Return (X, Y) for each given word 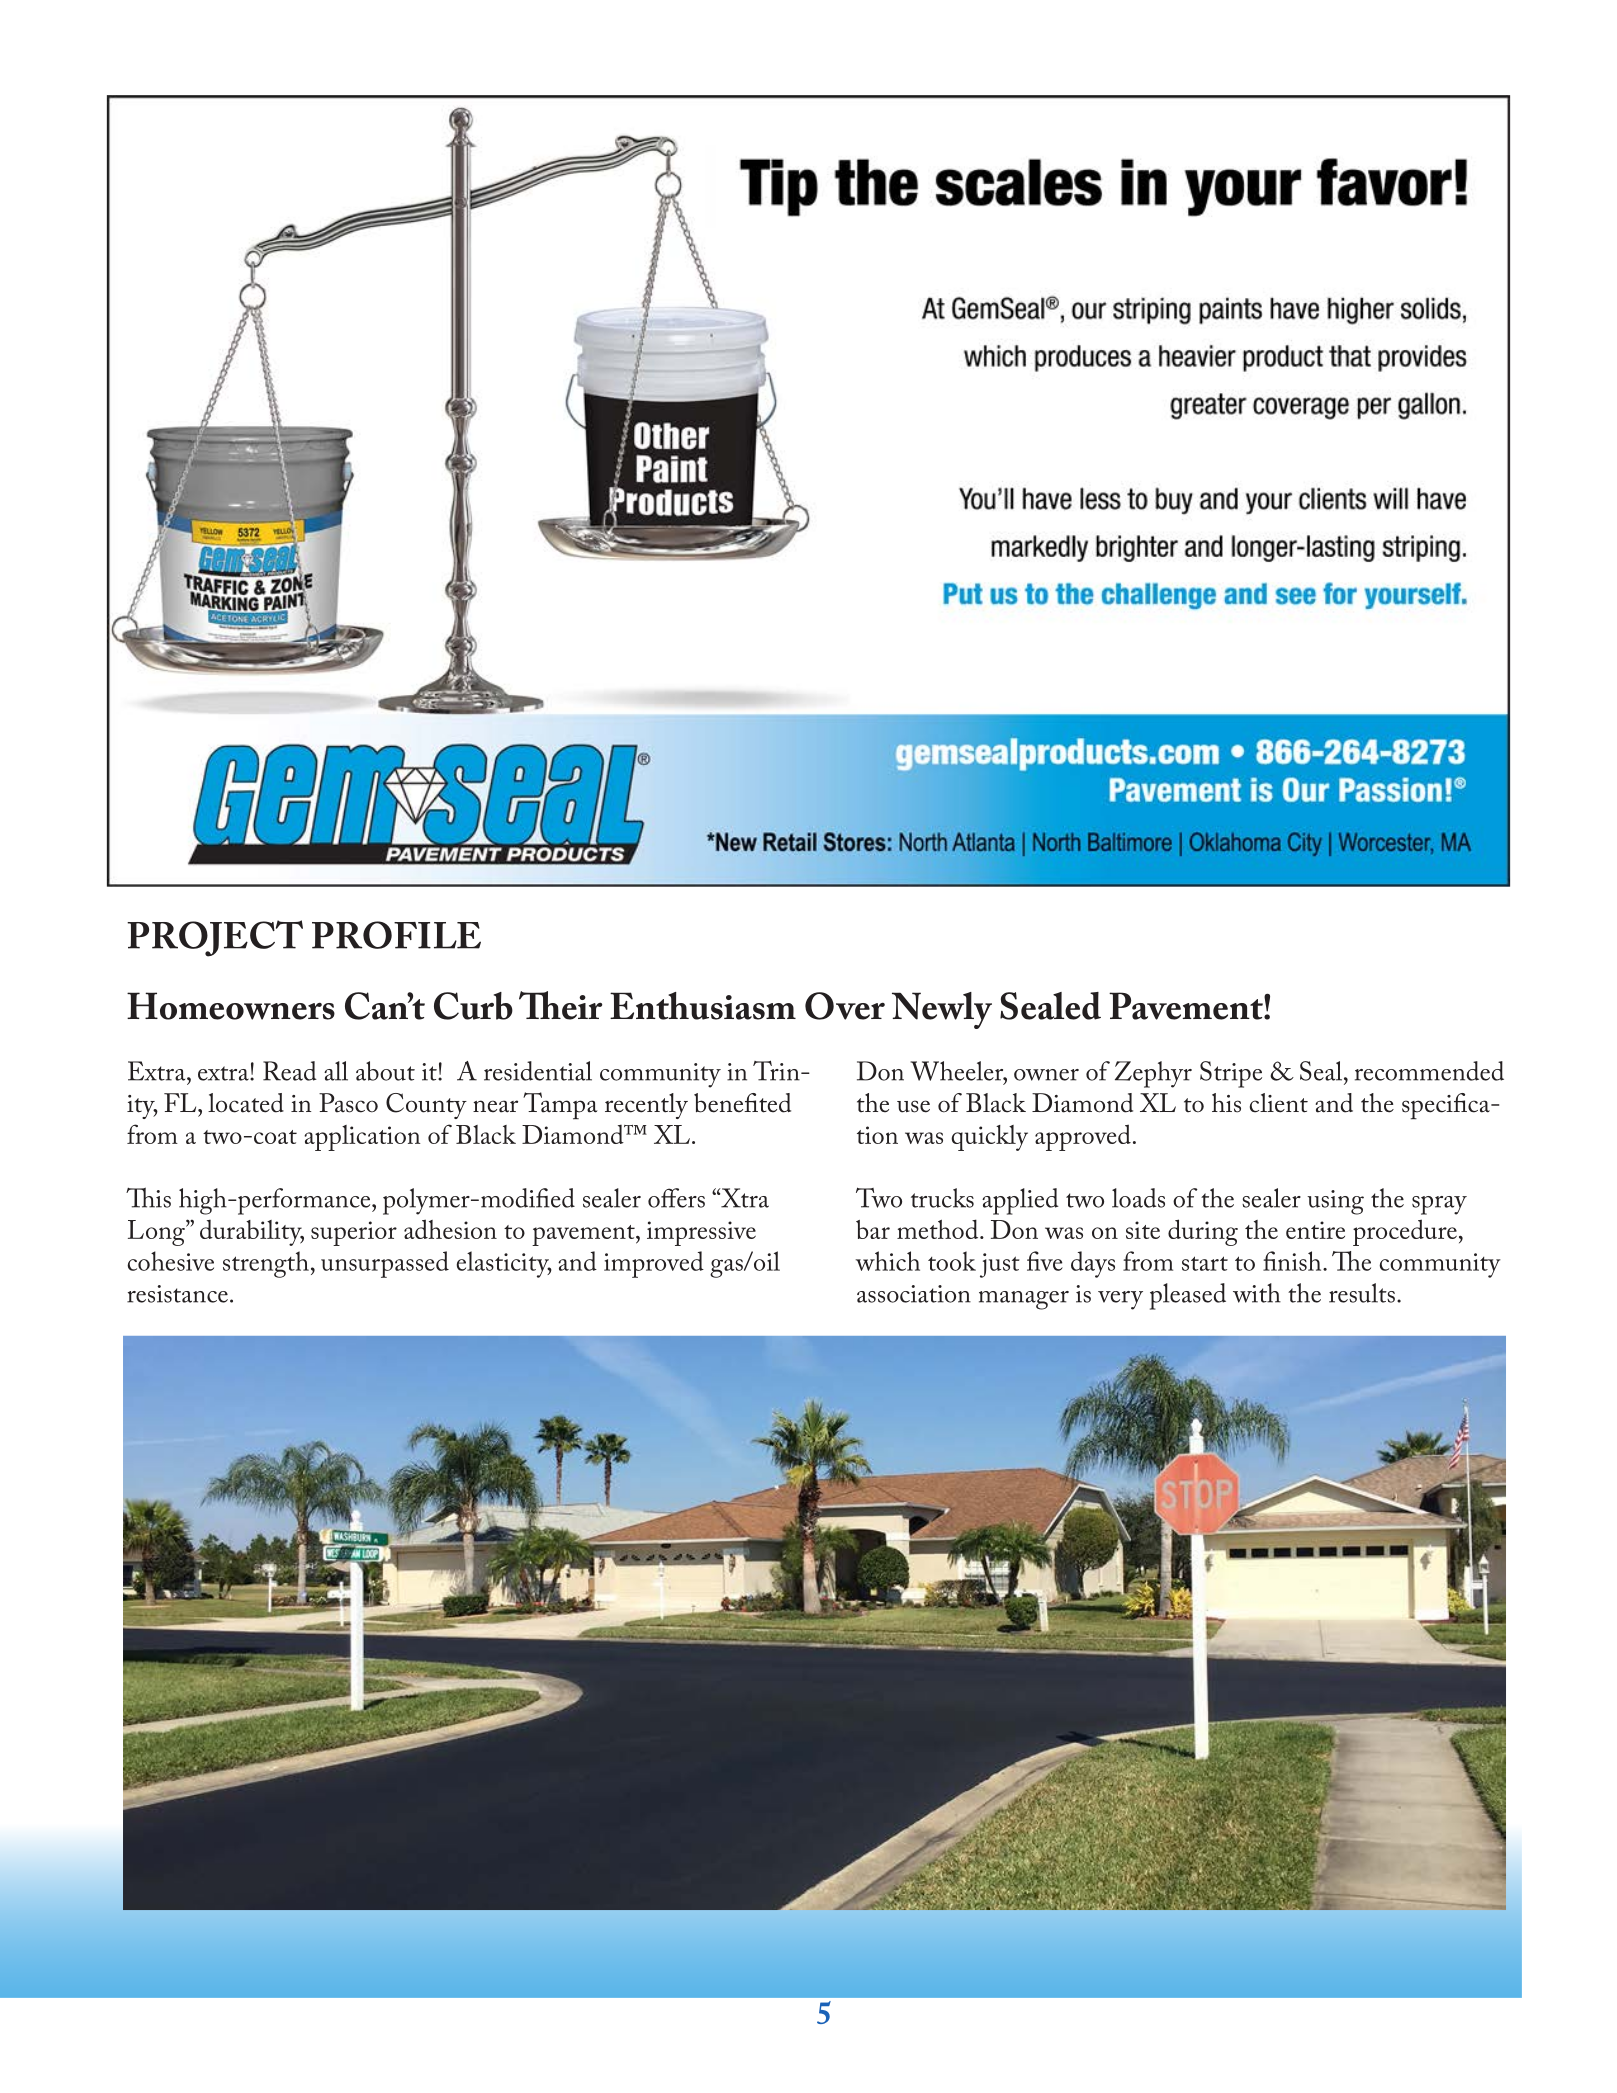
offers (676, 1198)
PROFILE (396, 935)
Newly (942, 1010)
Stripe (1231, 1074)
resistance (177, 1294)
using (1335, 1202)
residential (538, 1071)
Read (290, 1071)
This (148, 1197)
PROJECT (215, 938)
